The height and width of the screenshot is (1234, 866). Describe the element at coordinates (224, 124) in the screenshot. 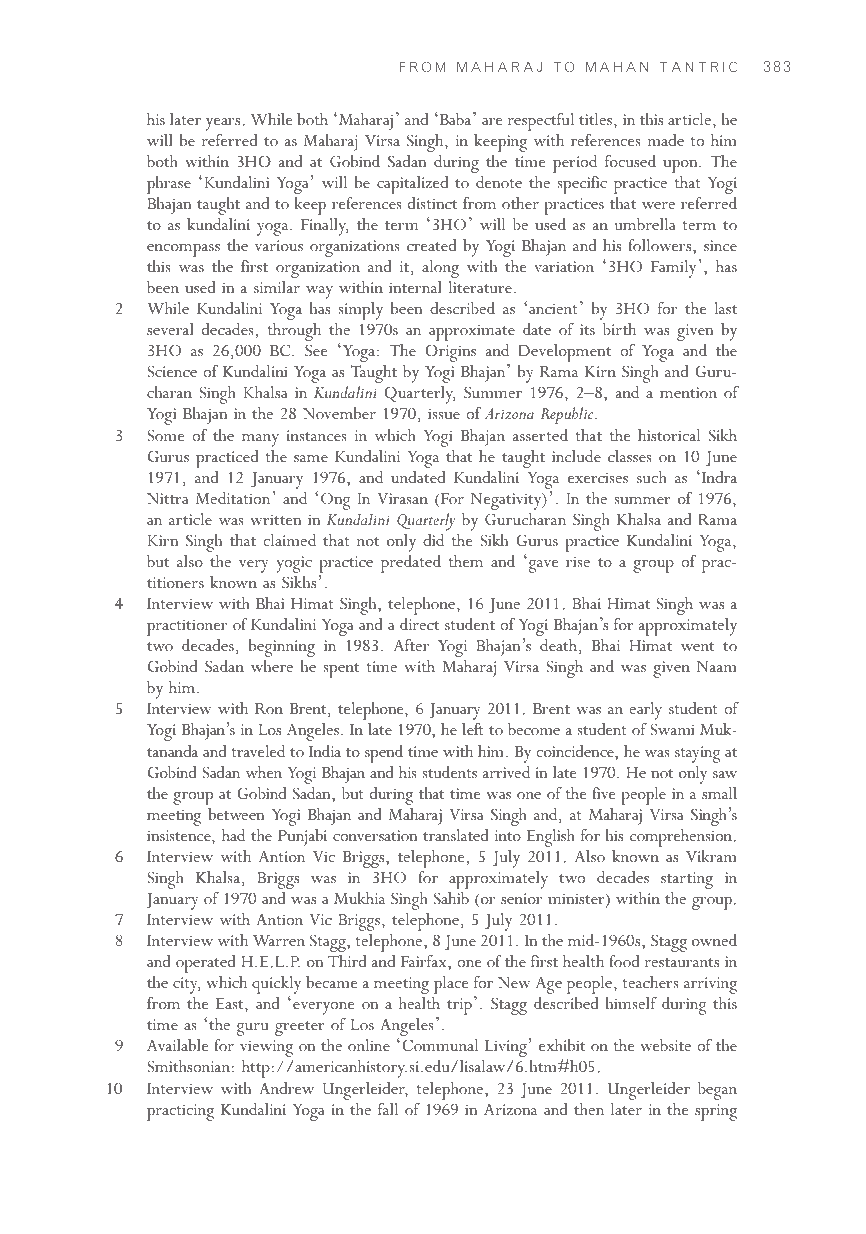

I see `years` at that location.
